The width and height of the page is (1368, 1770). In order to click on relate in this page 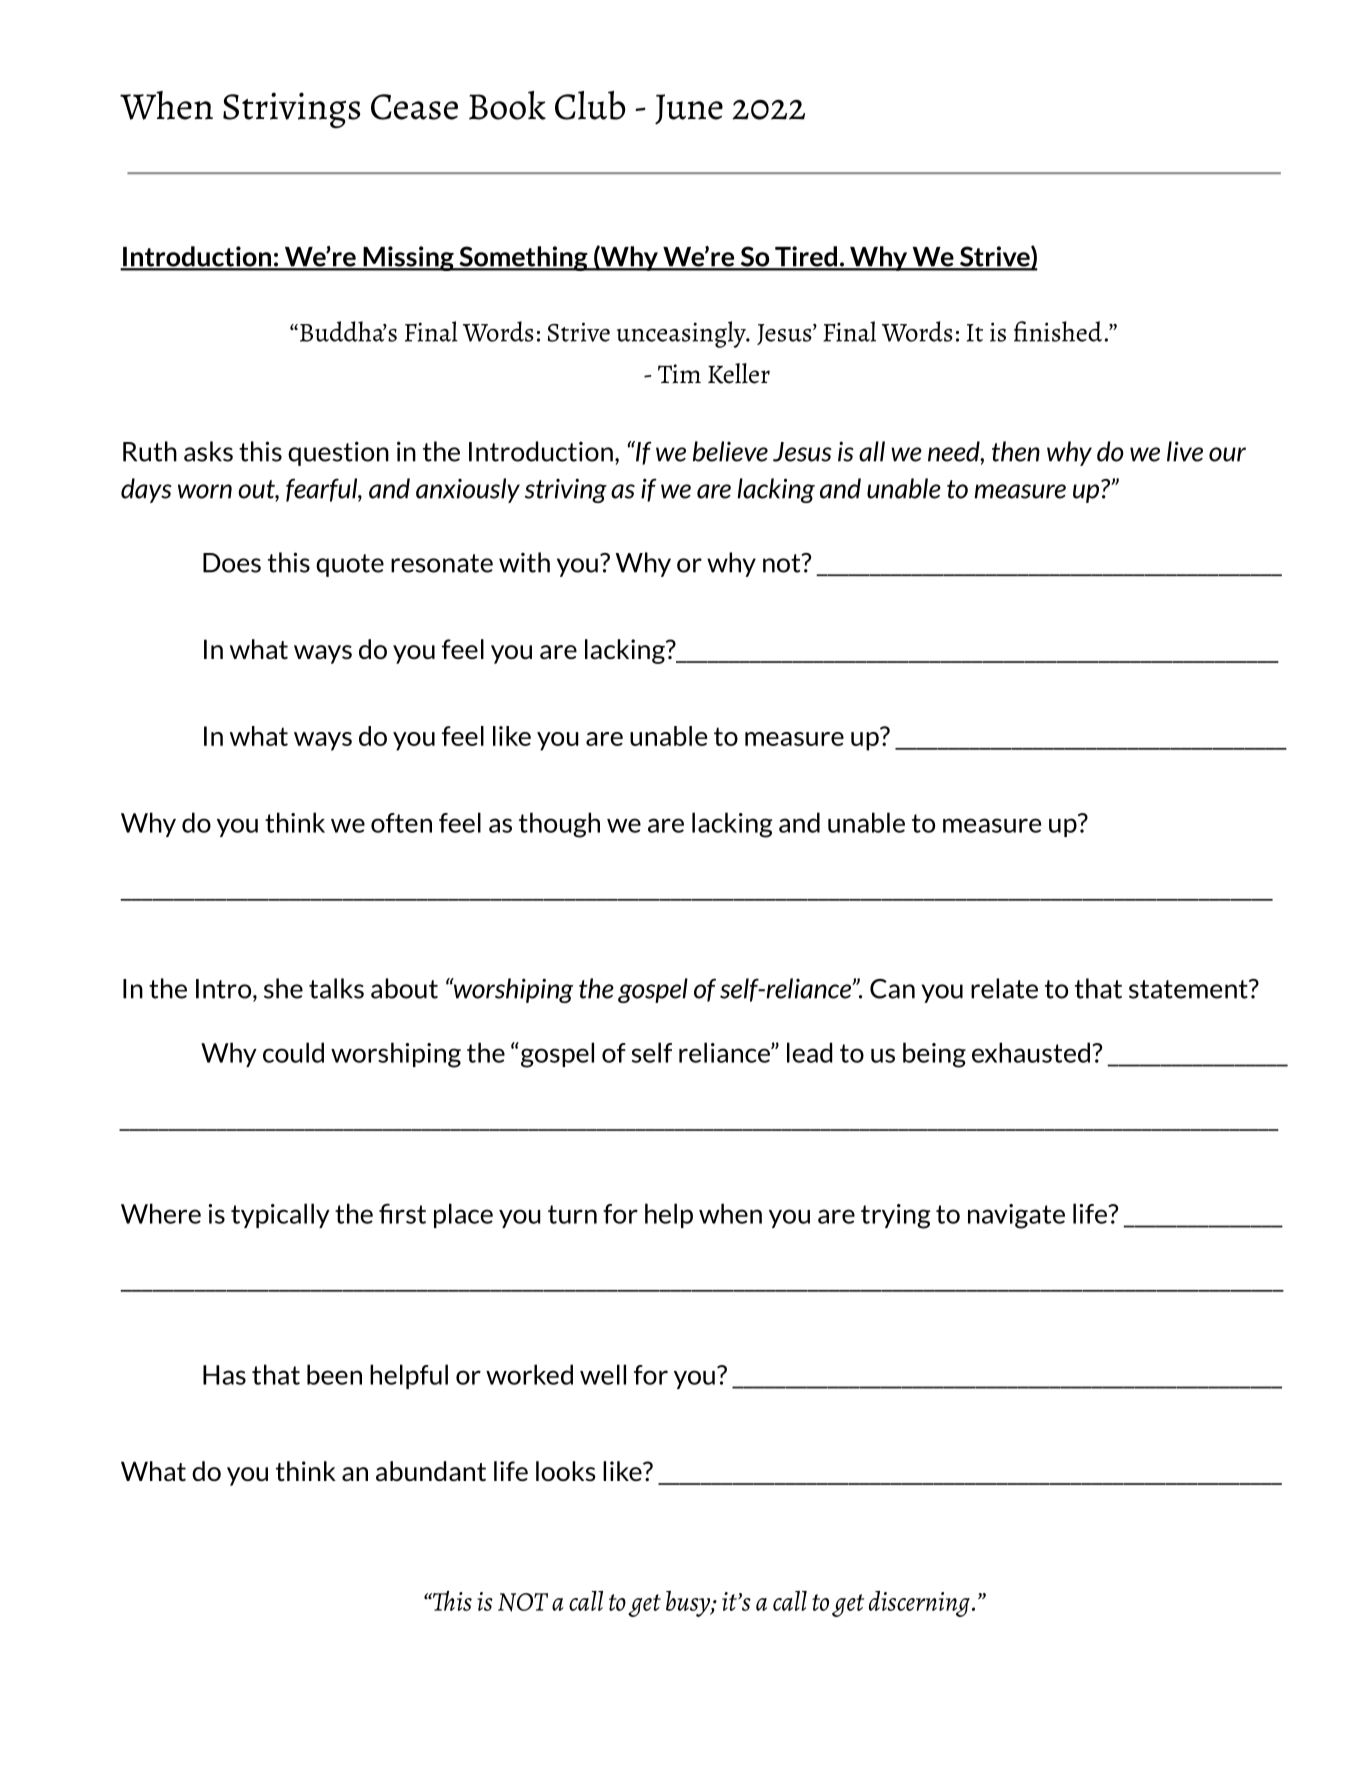, I will do `click(1004, 988)`.
